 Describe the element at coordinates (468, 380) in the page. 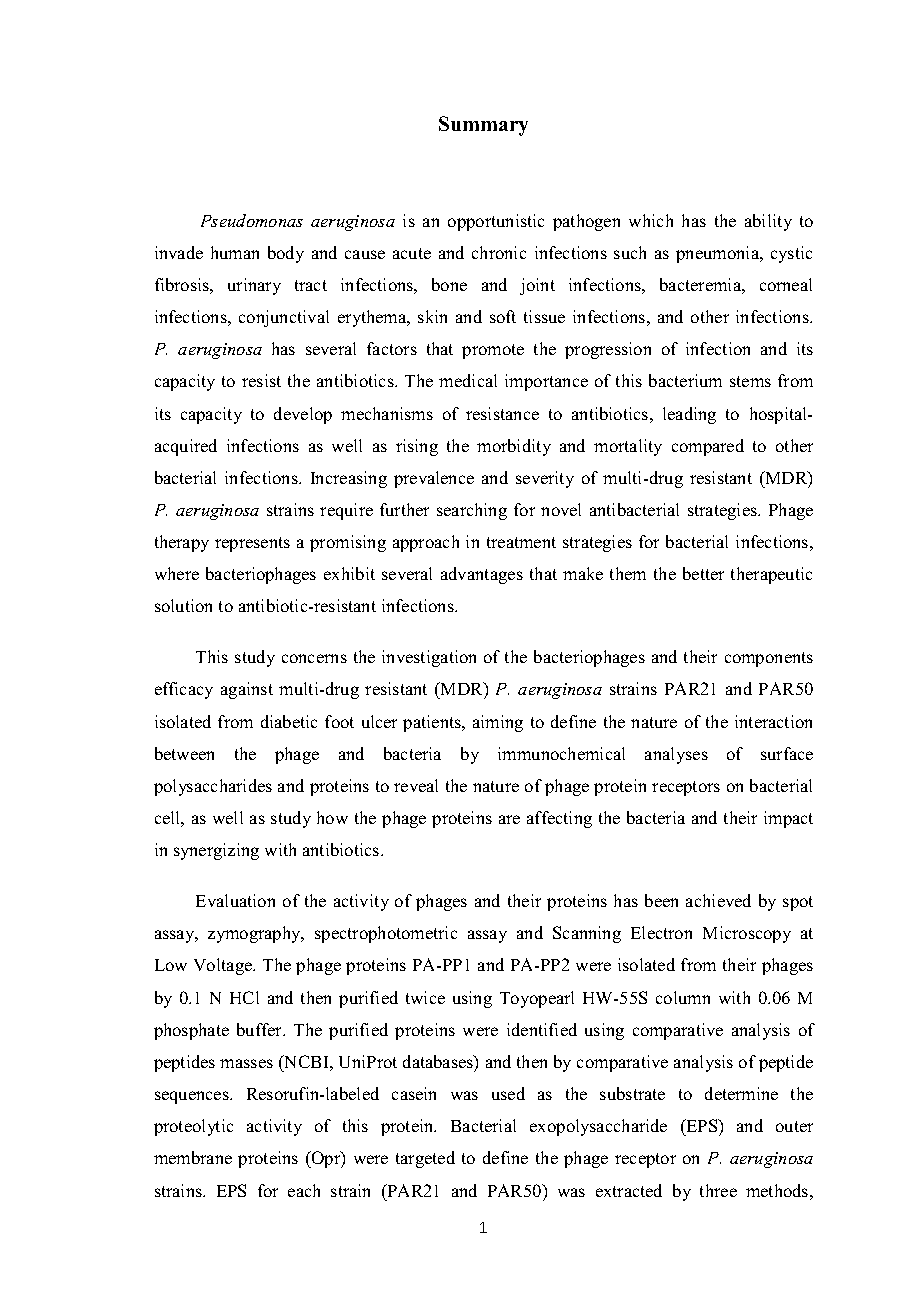

I see `medical` at that location.
